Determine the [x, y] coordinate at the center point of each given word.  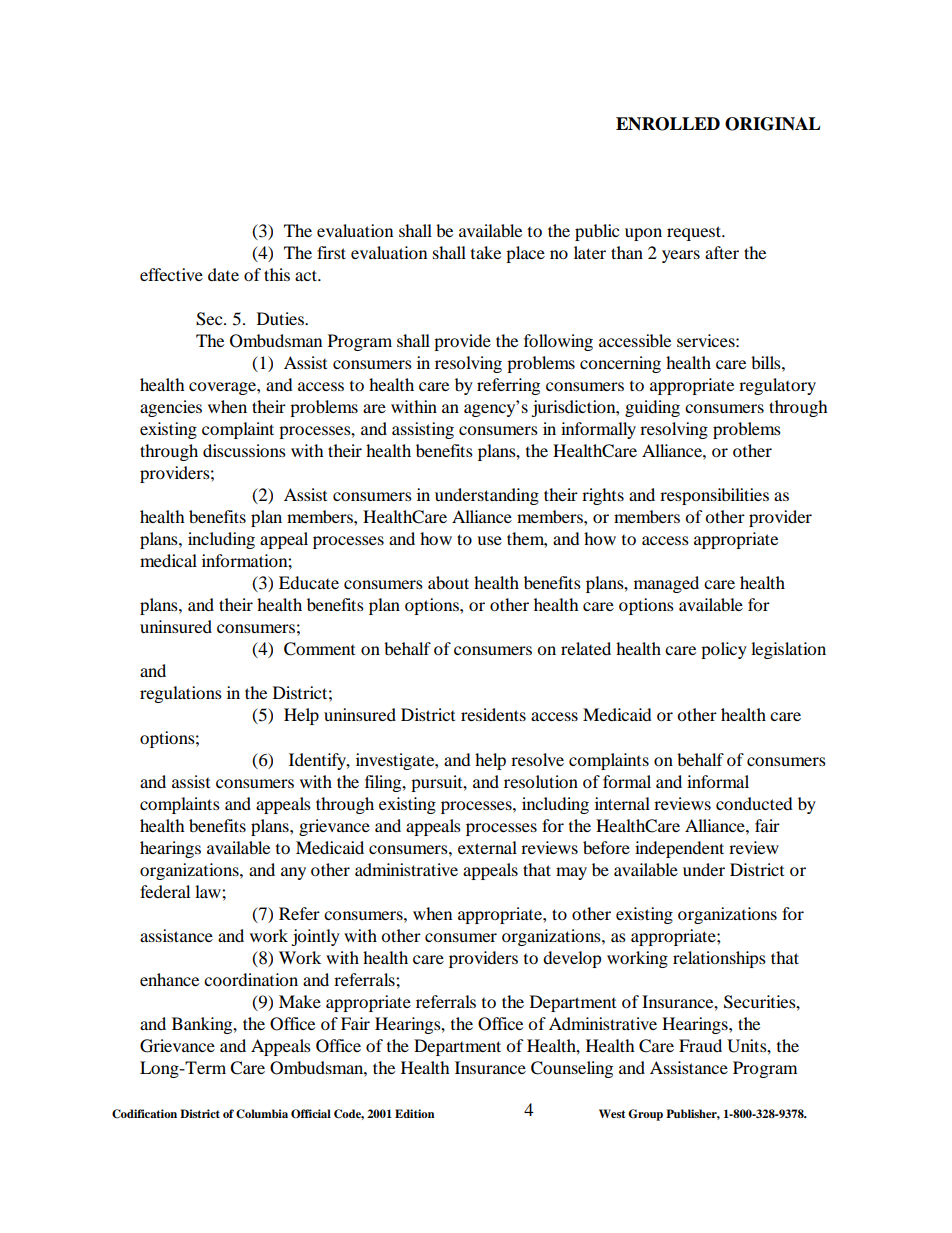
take [486, 252]
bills [767, 362]
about [448, 582]
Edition [415, 1113]
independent [679, 849]
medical [168, 560]
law [209, 891]
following [558, 342]
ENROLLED [668, 124]
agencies [171, 408]
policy [724, 650]
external [487, 847]
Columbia [262, 1114]
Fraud [700, 1045]
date [223, 274]
